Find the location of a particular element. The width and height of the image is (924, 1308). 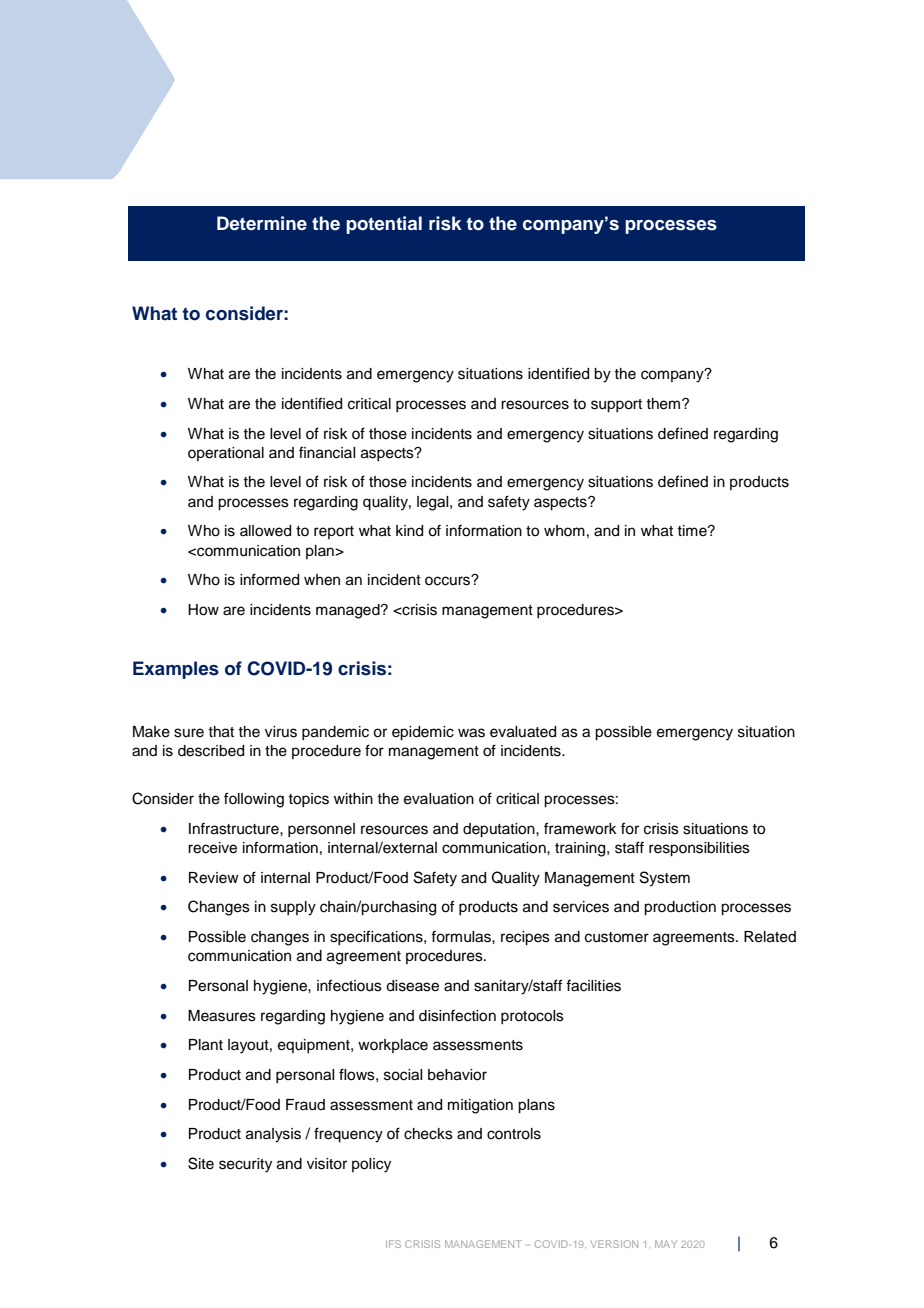

operational is located at coordinates (226, 454).
